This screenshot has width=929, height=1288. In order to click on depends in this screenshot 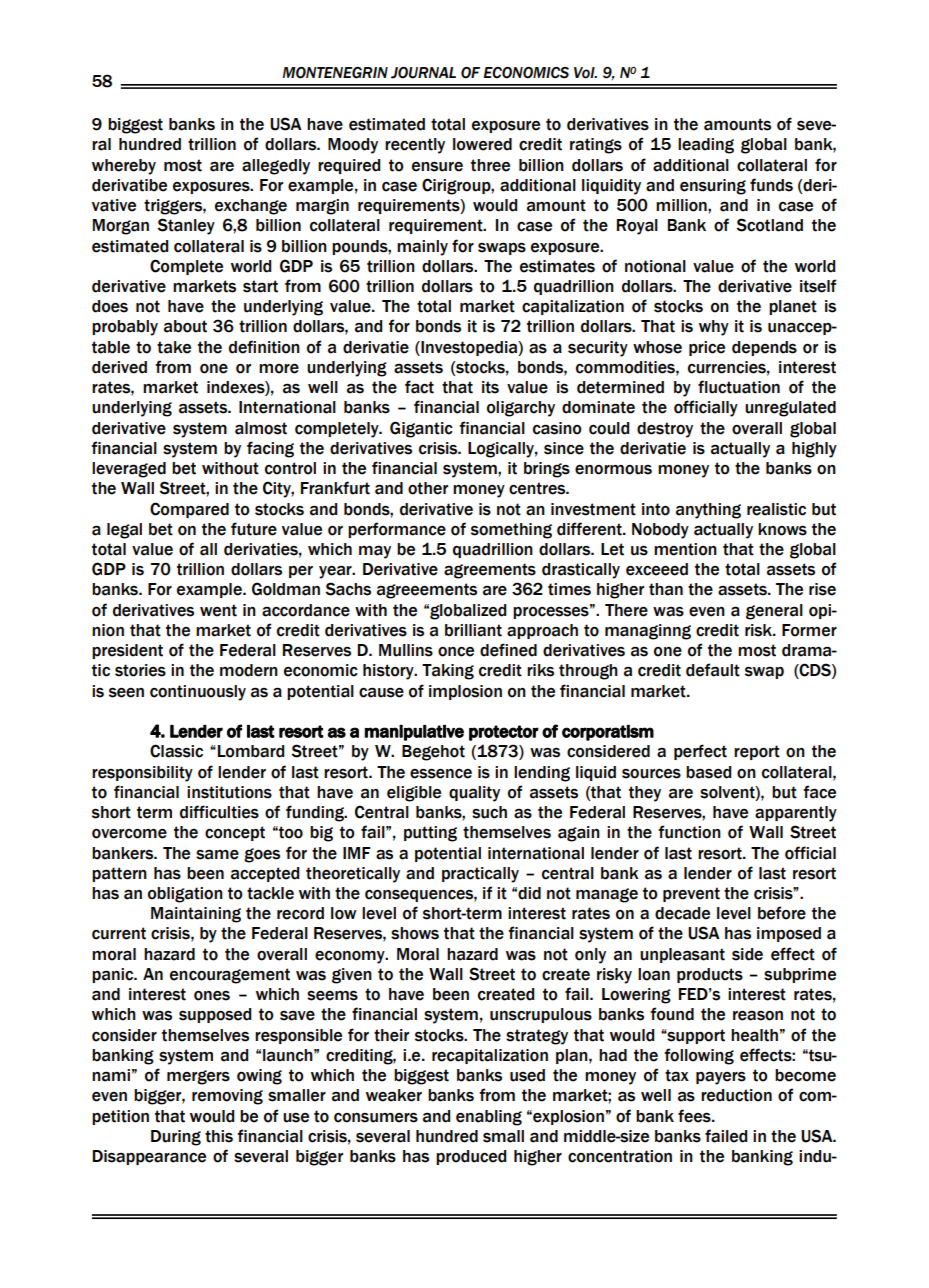, I will do `click(764, 348)`.
